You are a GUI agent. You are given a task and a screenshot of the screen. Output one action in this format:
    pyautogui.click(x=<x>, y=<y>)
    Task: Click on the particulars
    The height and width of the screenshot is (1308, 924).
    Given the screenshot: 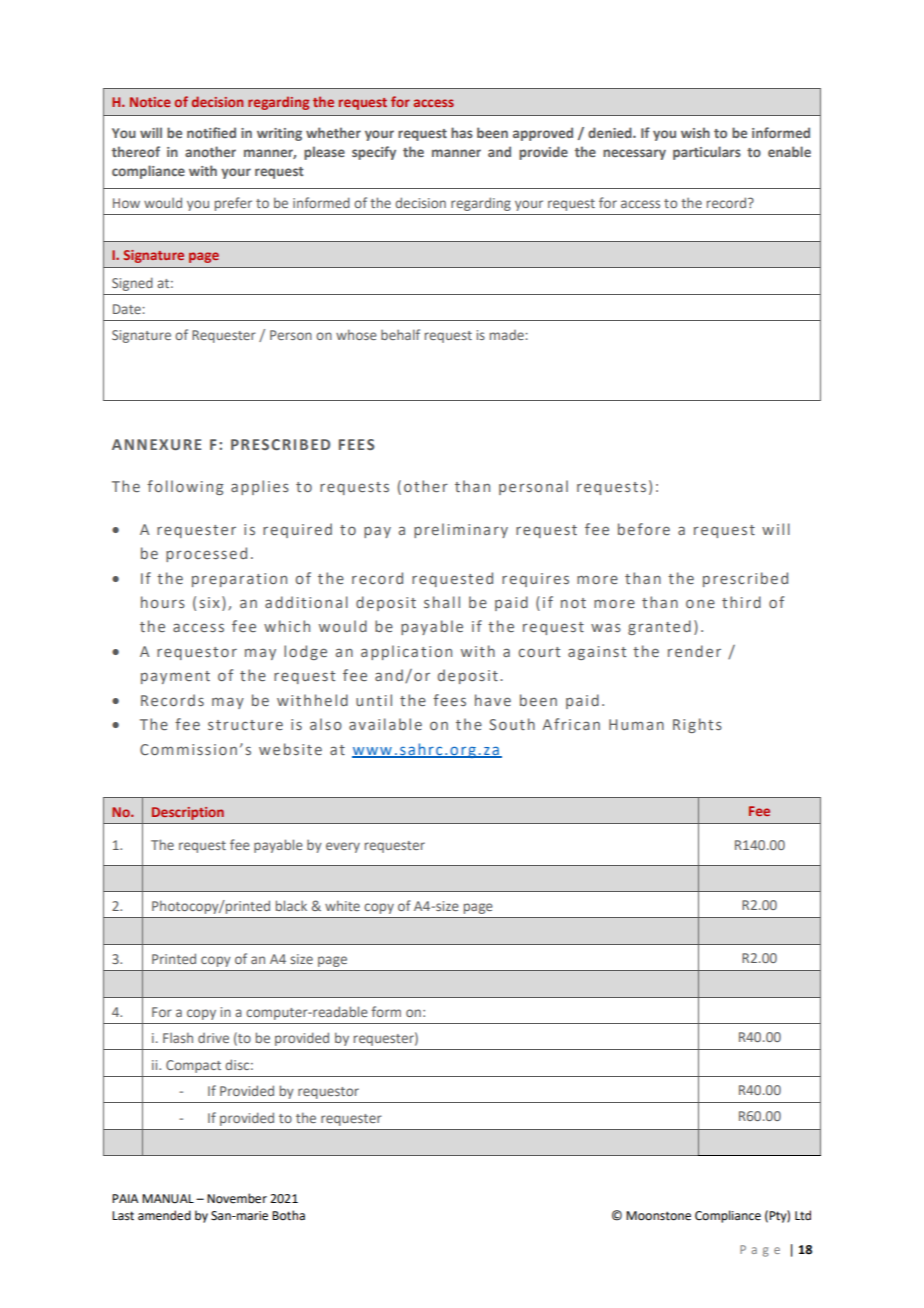 What is the action you would take?
    pyautogui.click(x=707, y=153)
